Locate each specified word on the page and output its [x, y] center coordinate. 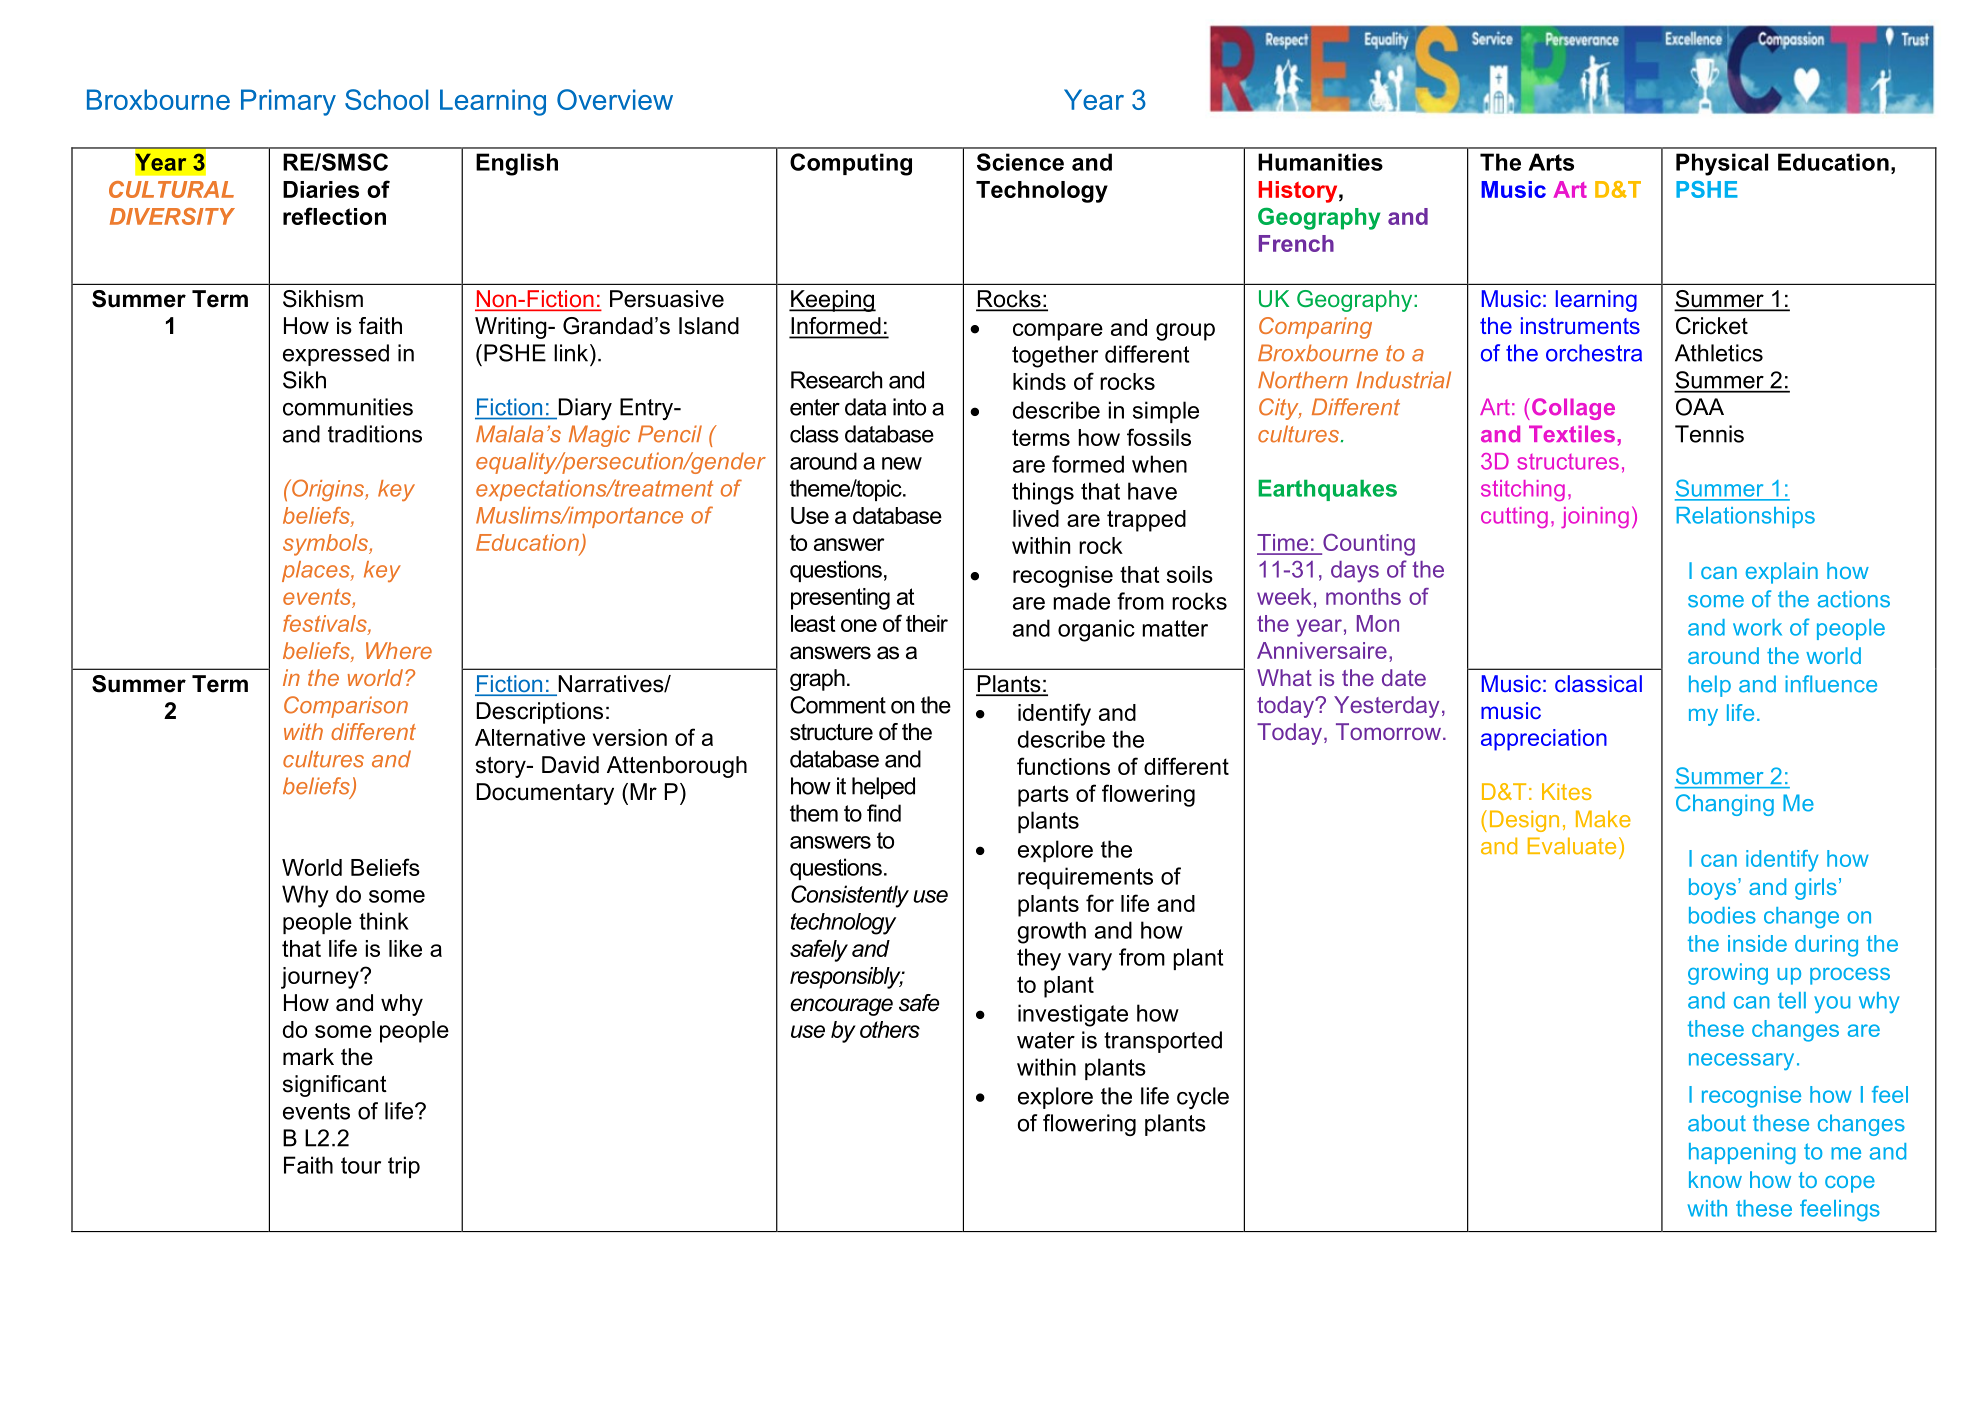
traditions [375, 434]
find [884, 813]
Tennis [1709, 434]
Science [1020, 162]
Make [1603, 819]
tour [361, 1165]
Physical [1722, 164]
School [386, 99]
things [1043, 493]
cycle [1203, 1098]
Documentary [545, 794]
